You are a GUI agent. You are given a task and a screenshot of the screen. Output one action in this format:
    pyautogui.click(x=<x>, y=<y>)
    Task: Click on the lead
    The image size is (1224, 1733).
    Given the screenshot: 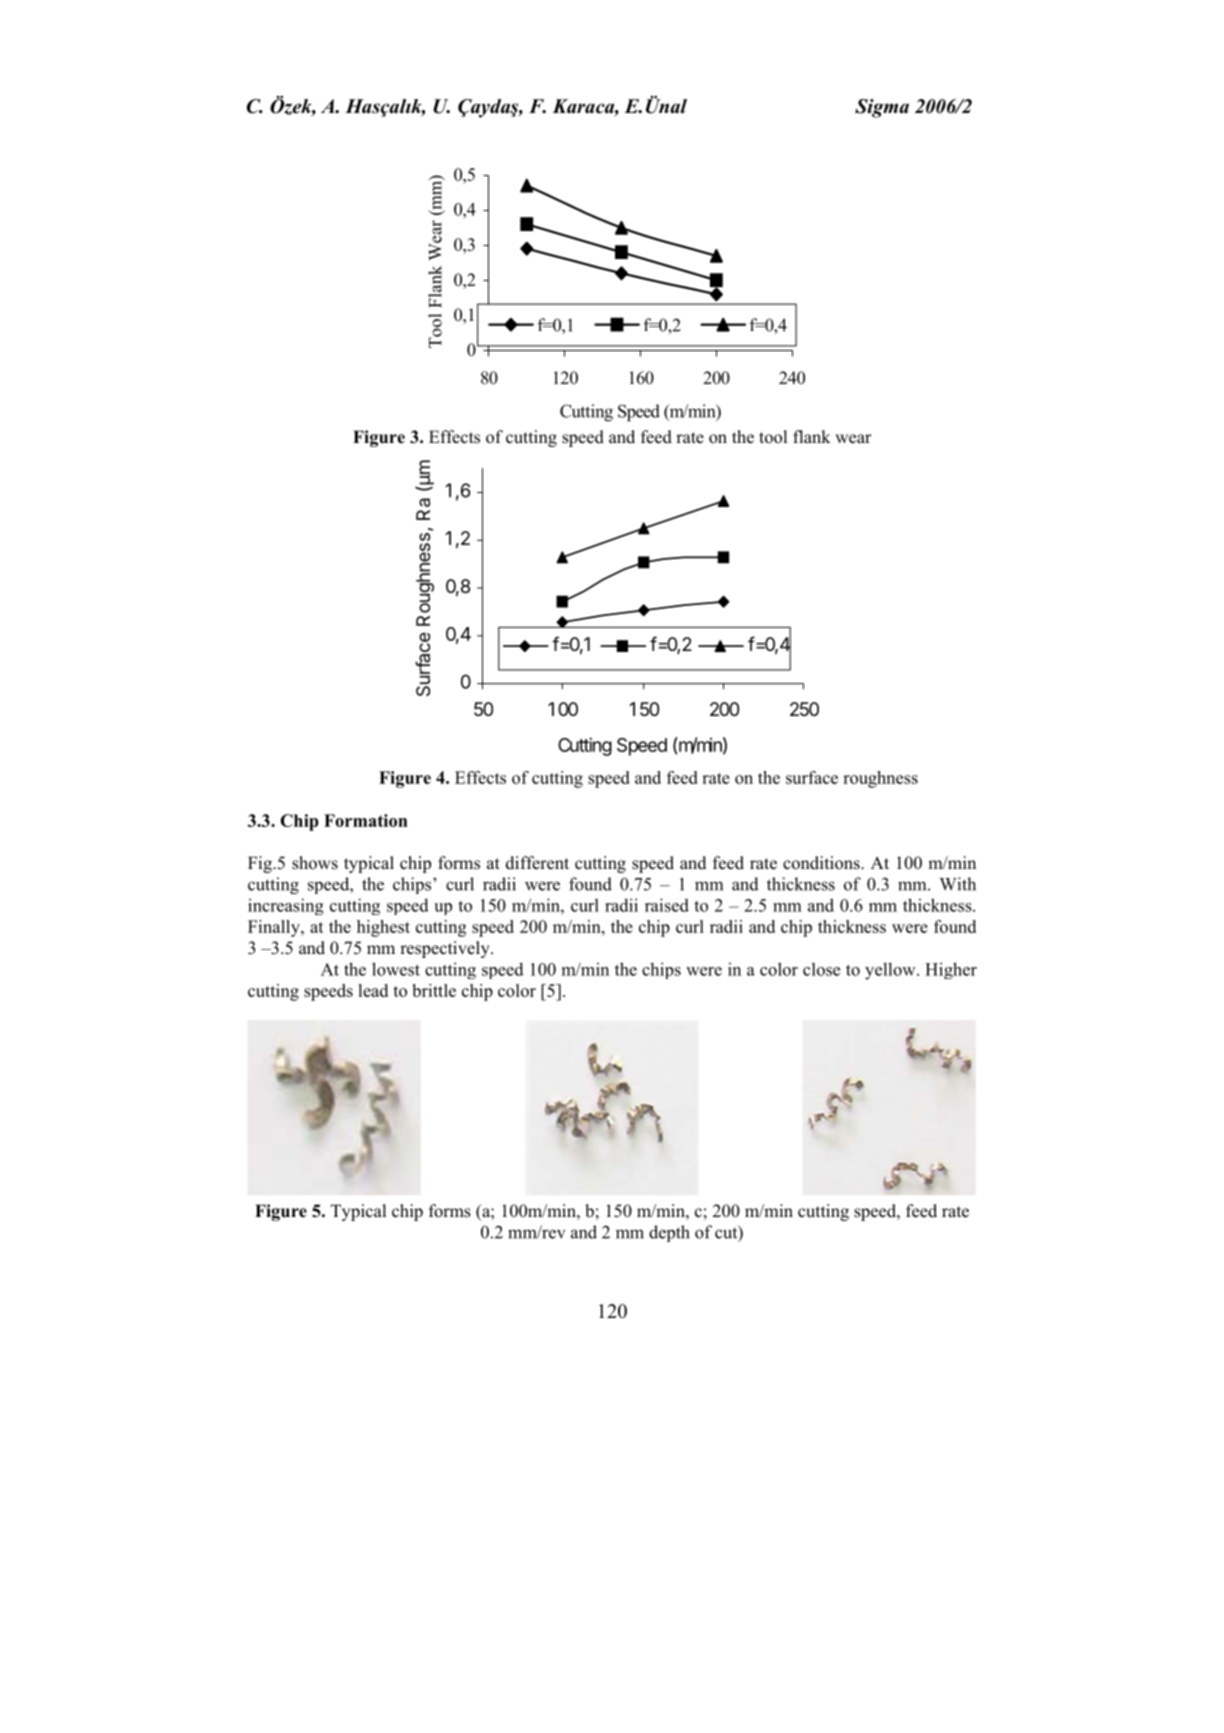 What is the action you would take?
    pyautogui.click(x=373, y=990)
